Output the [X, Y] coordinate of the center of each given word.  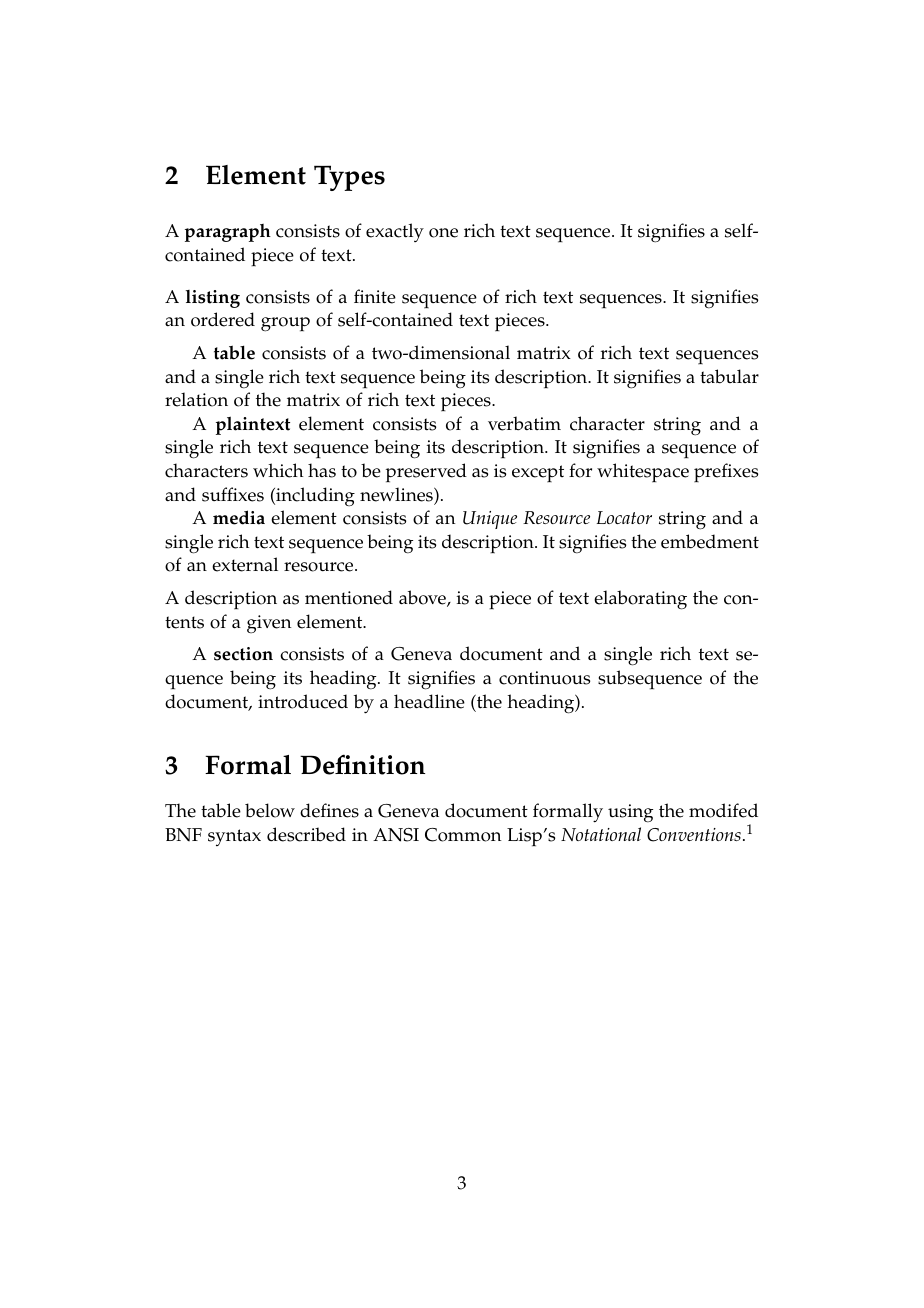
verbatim [524, 423]
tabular [729, 376]
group [285, 324]
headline [429, 701]
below [270, 810]
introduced [303, 701]
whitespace [643, 473]
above [423, 598]
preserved [426, 473]
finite [375, 296]
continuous [544, 678]
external [245, 564]
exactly [395, 232]
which [278, 470]
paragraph [228, 233]
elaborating [640, 600]
